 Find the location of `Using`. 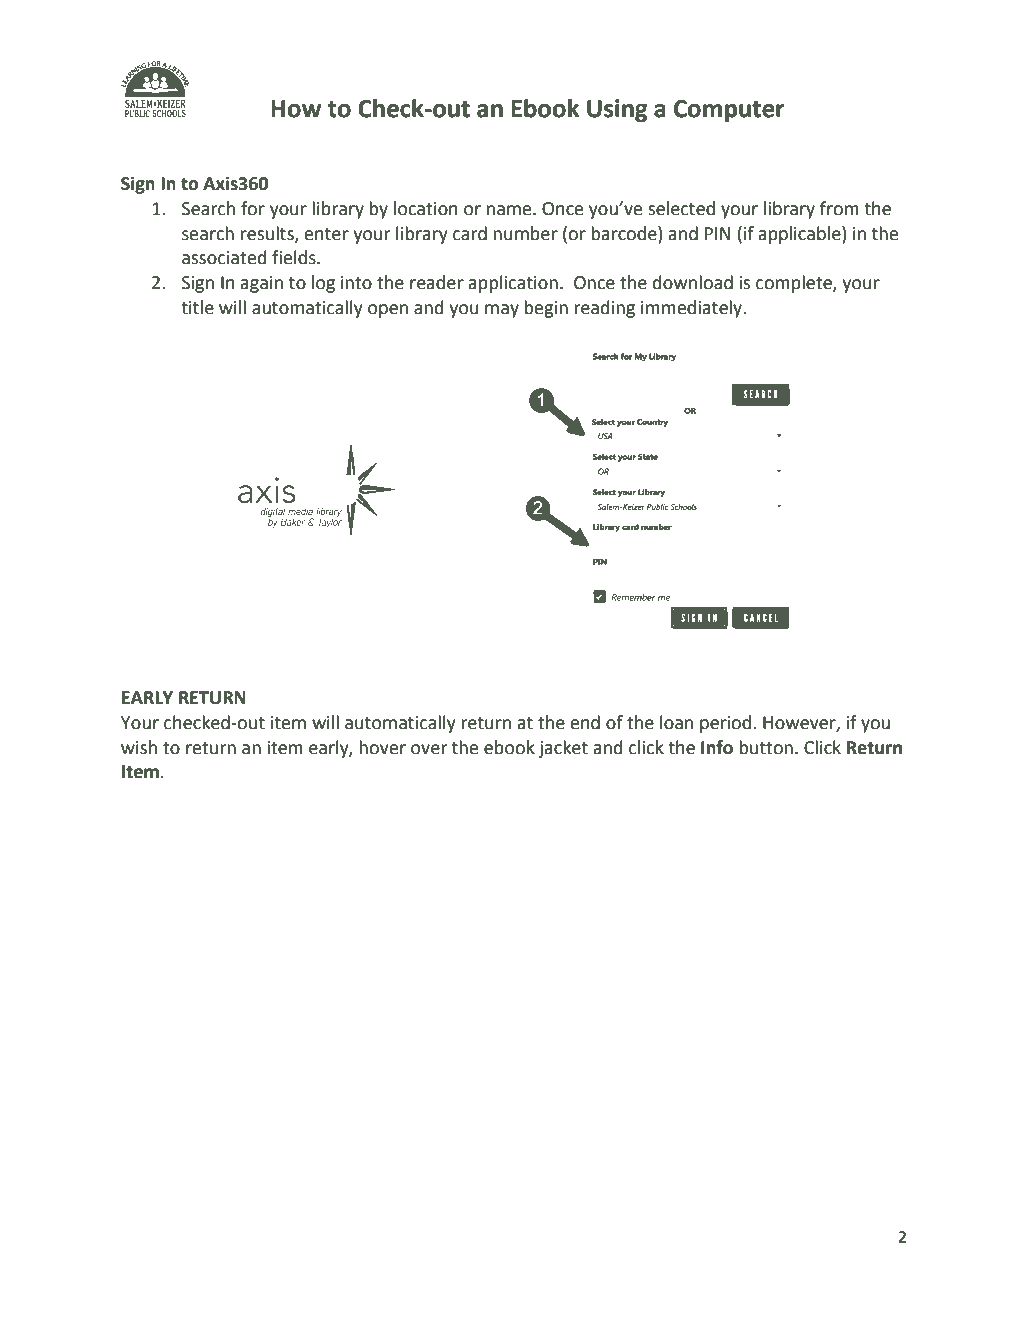

Using is located at coordinates (617, 110).
